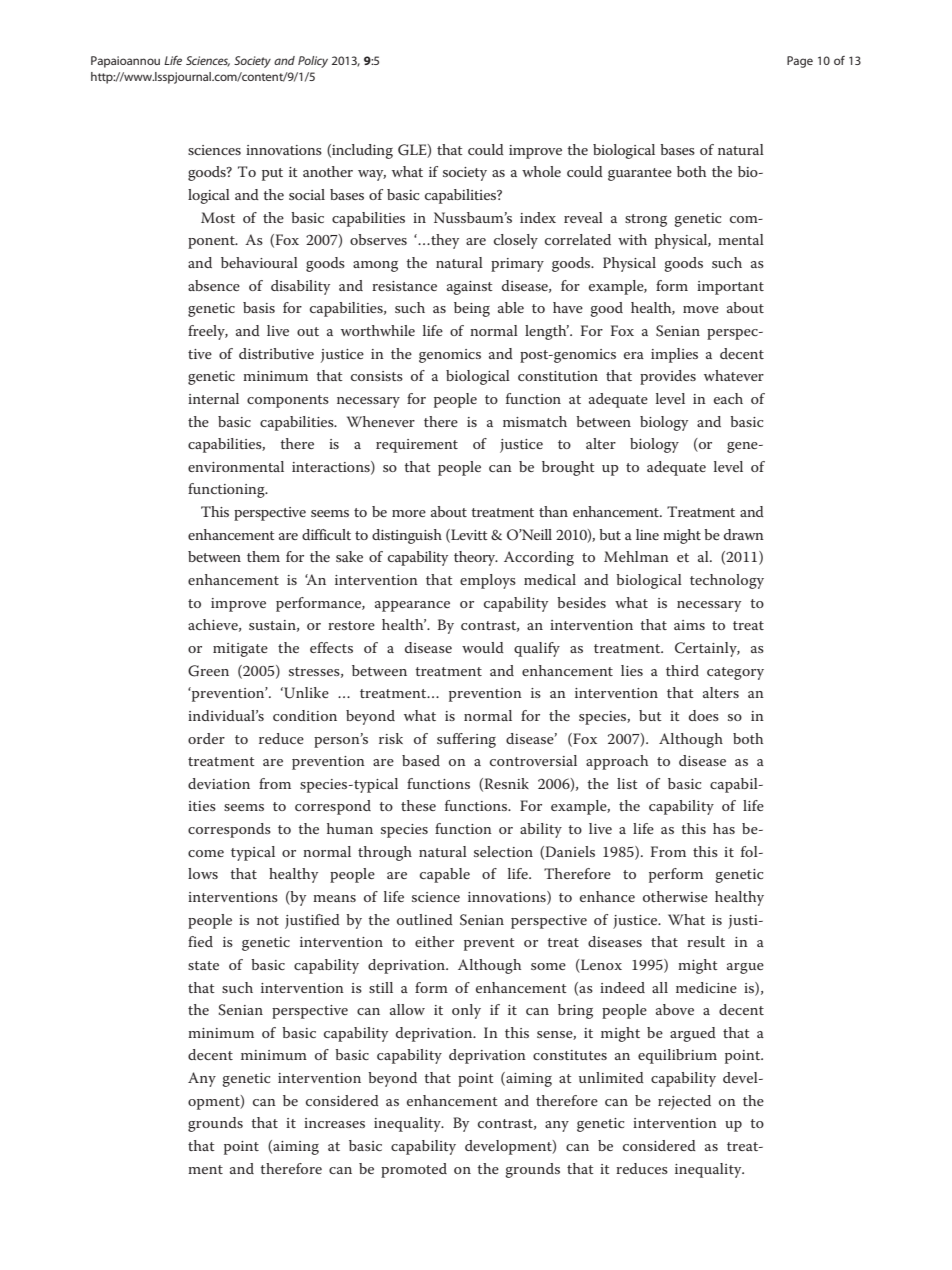 This screenshot has width=952, height=1270. Describe the element at coordinates (313, 62) in the screenshot. I see `Policy` at that location.
